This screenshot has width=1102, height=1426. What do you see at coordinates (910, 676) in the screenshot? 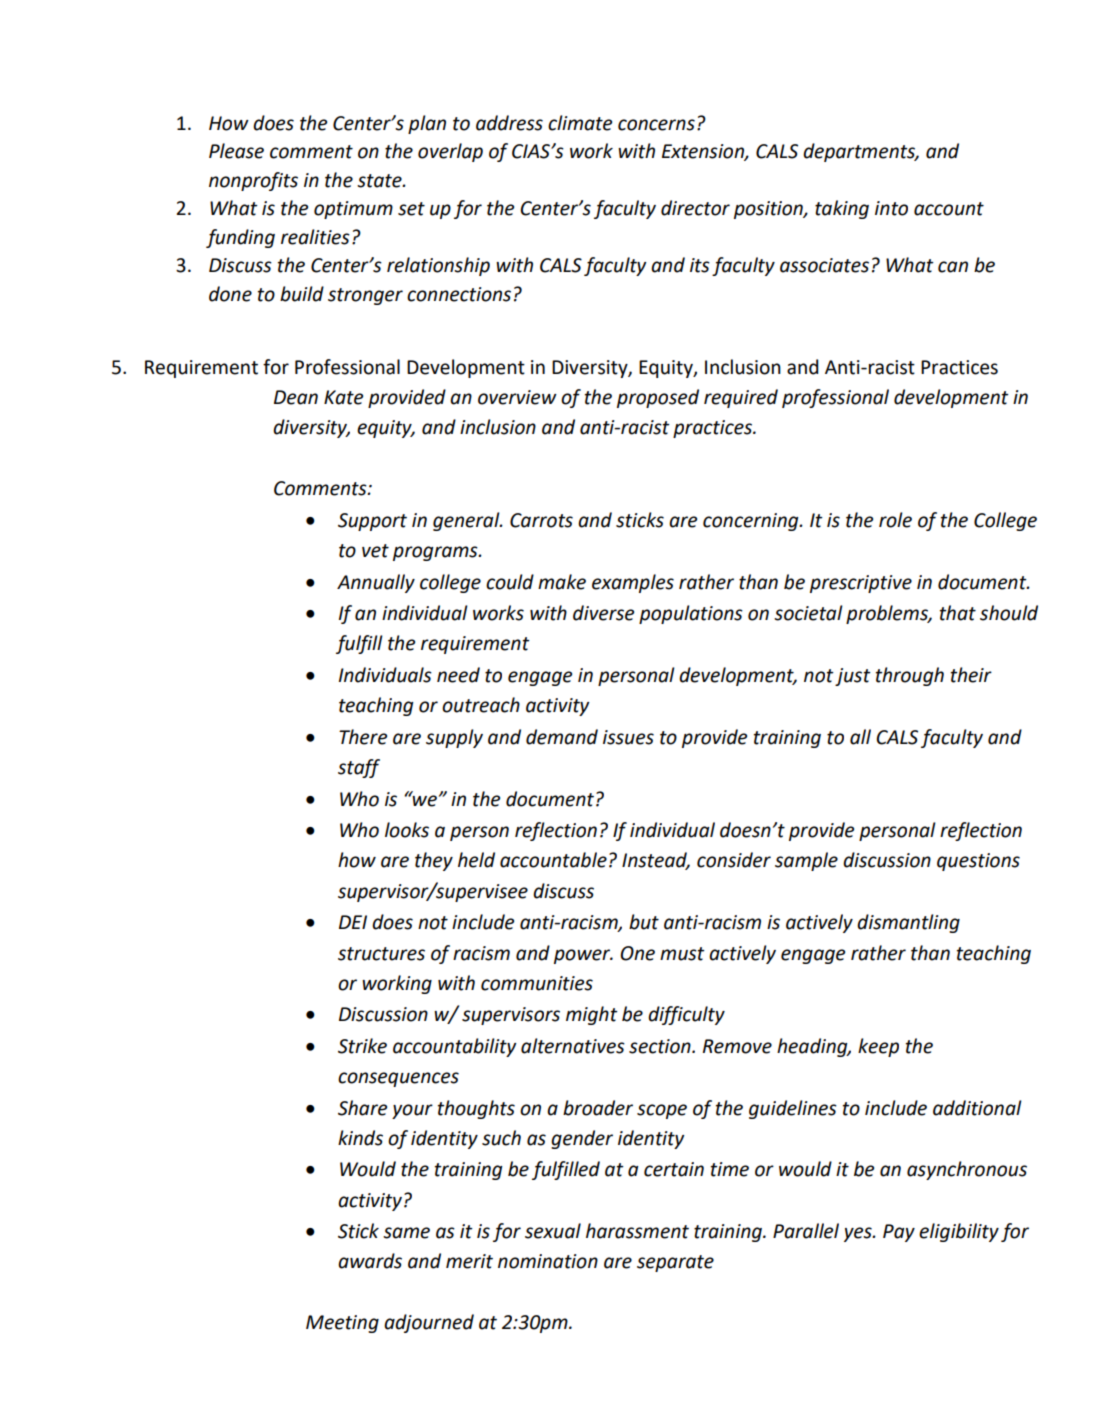
I see `through` at bounding box center [910, 676].
